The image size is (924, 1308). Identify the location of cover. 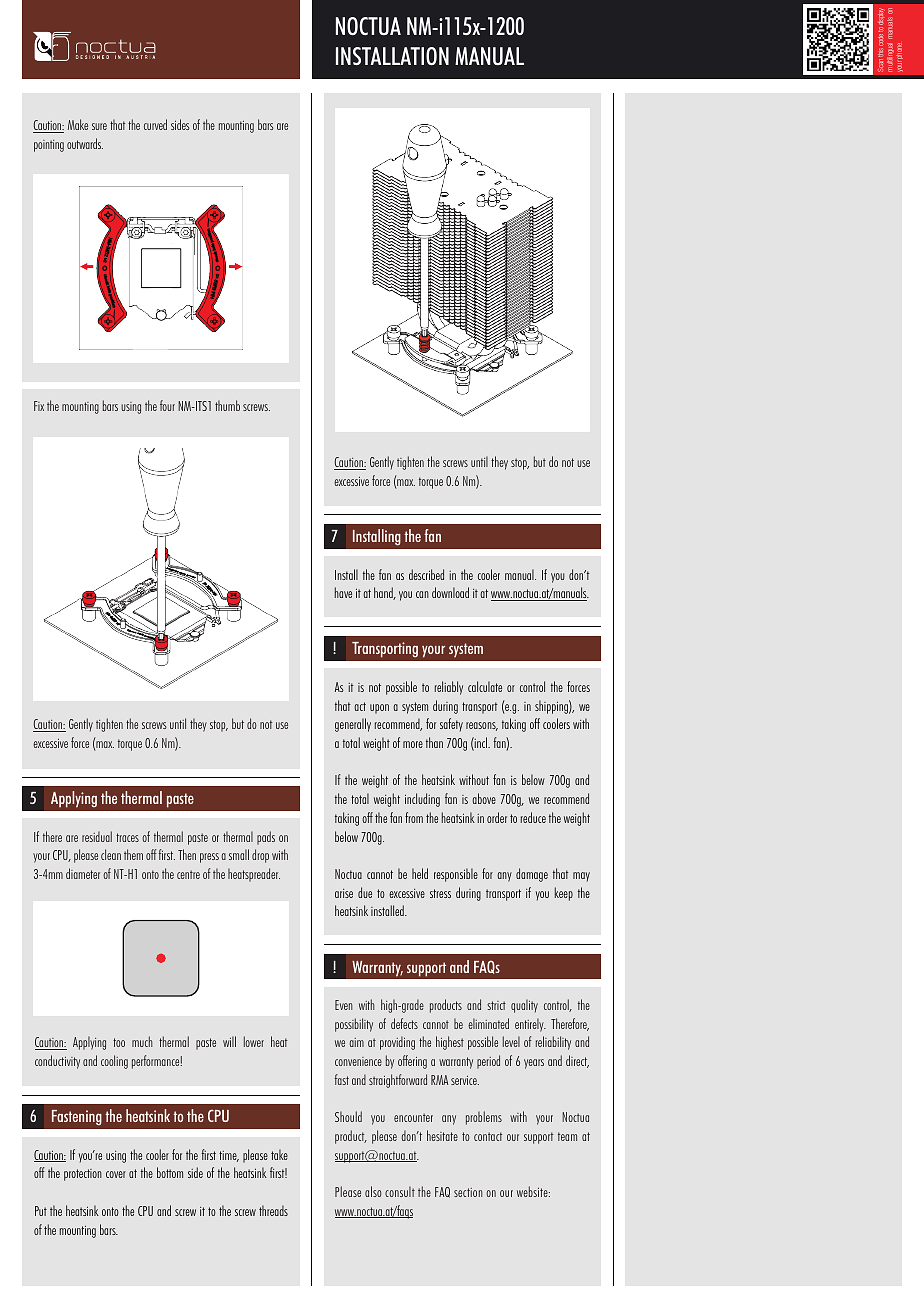
(116, 1174).
